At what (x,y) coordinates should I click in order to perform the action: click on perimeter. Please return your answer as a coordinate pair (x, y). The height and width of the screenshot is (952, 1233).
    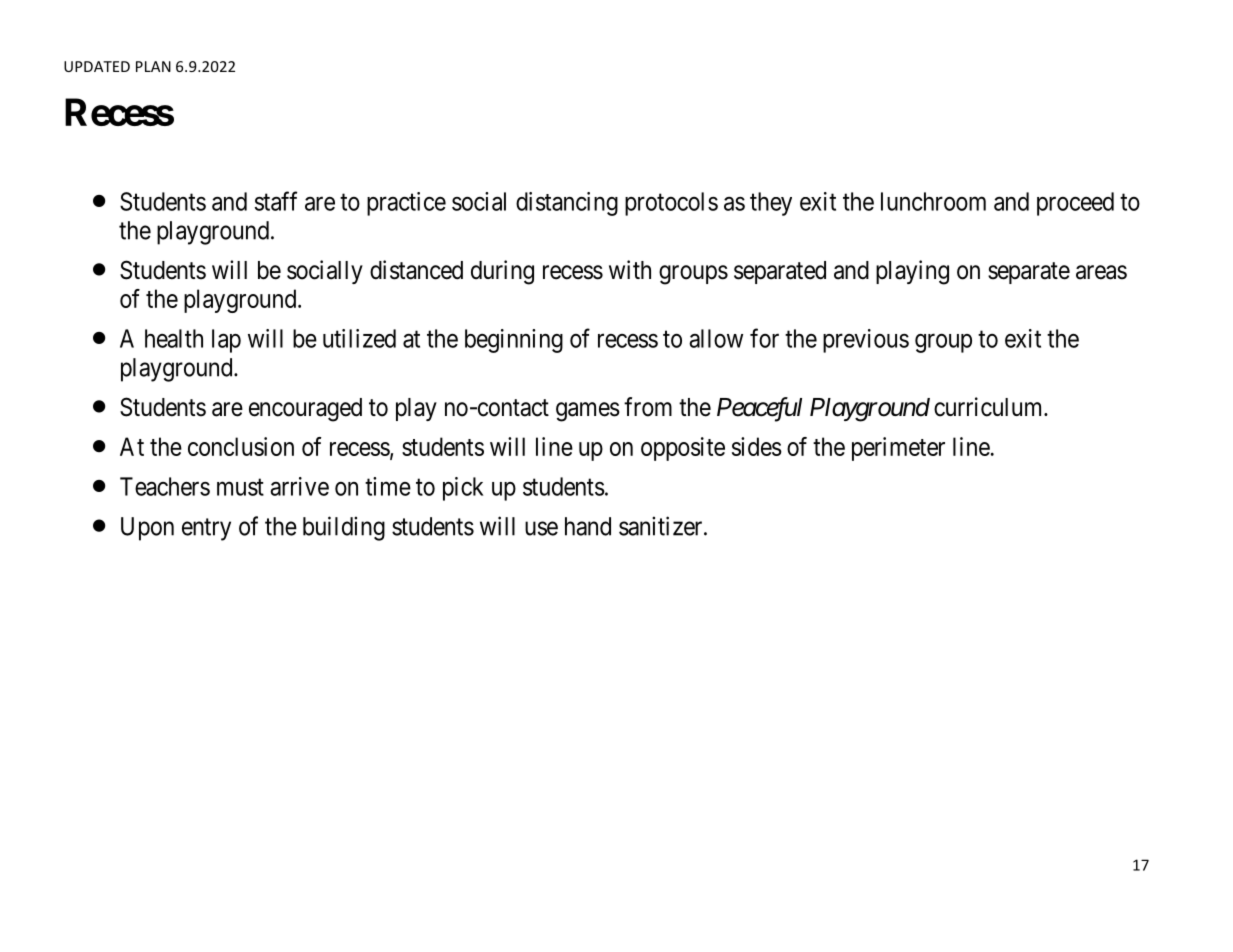
    Looking at the image, I should click on (898, 449).
